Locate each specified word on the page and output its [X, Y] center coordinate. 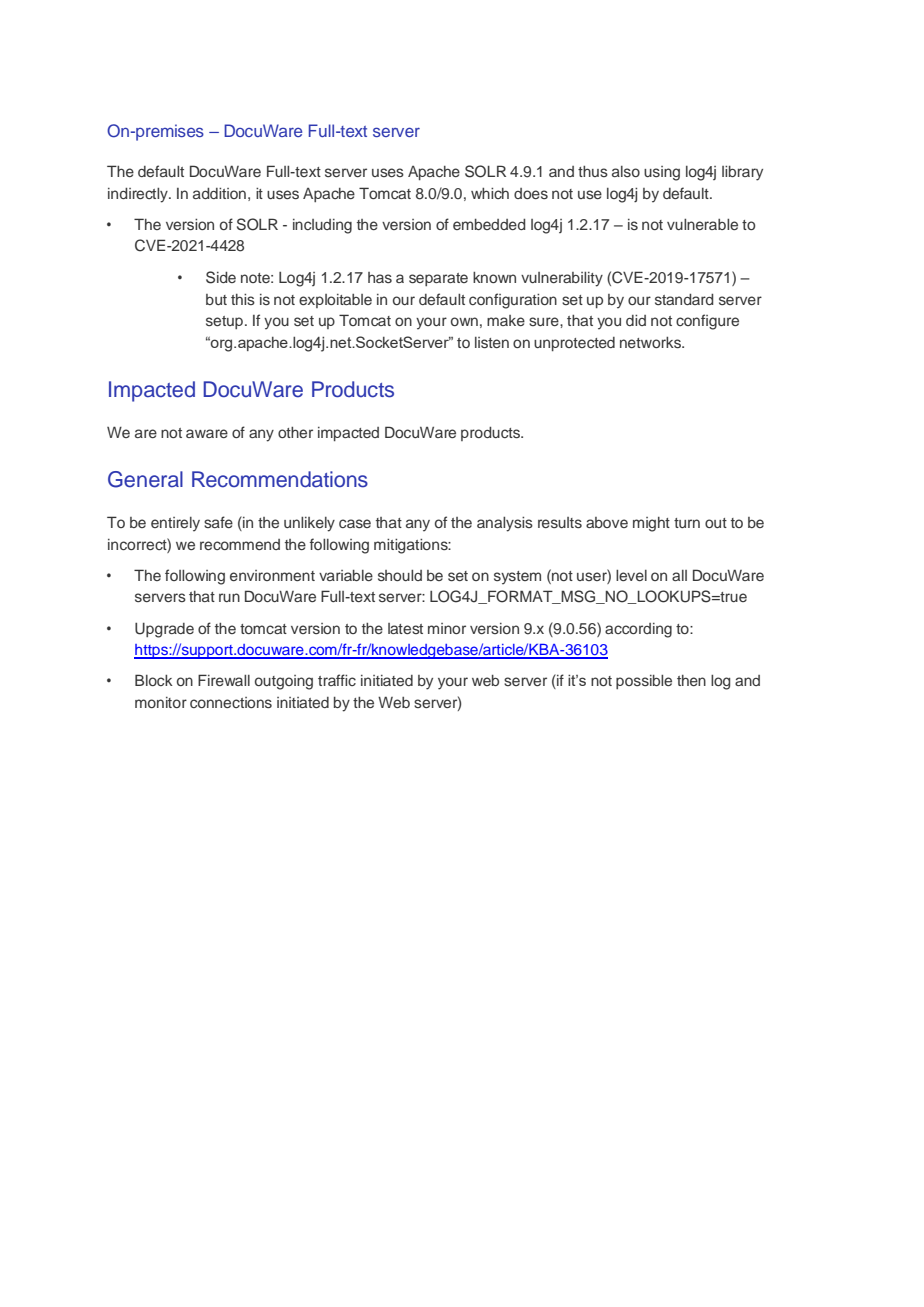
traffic [337, 680]
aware [207, 433]
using [662, 173]
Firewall [224, 680]
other [295, 432]
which [490, 193]
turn [687, 523]
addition [219, 193]
